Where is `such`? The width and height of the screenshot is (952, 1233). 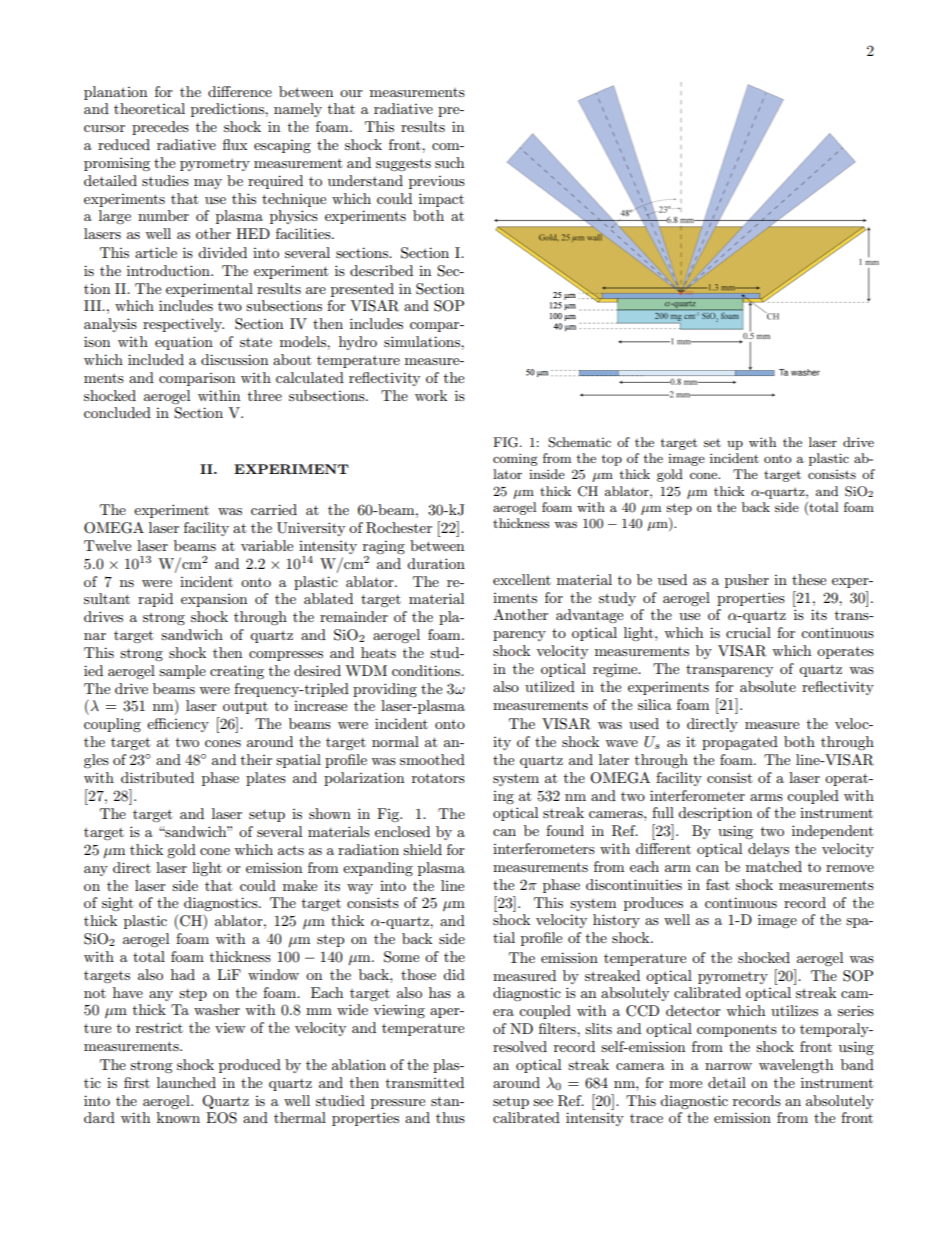
such is located at coordinates (449, 162).
